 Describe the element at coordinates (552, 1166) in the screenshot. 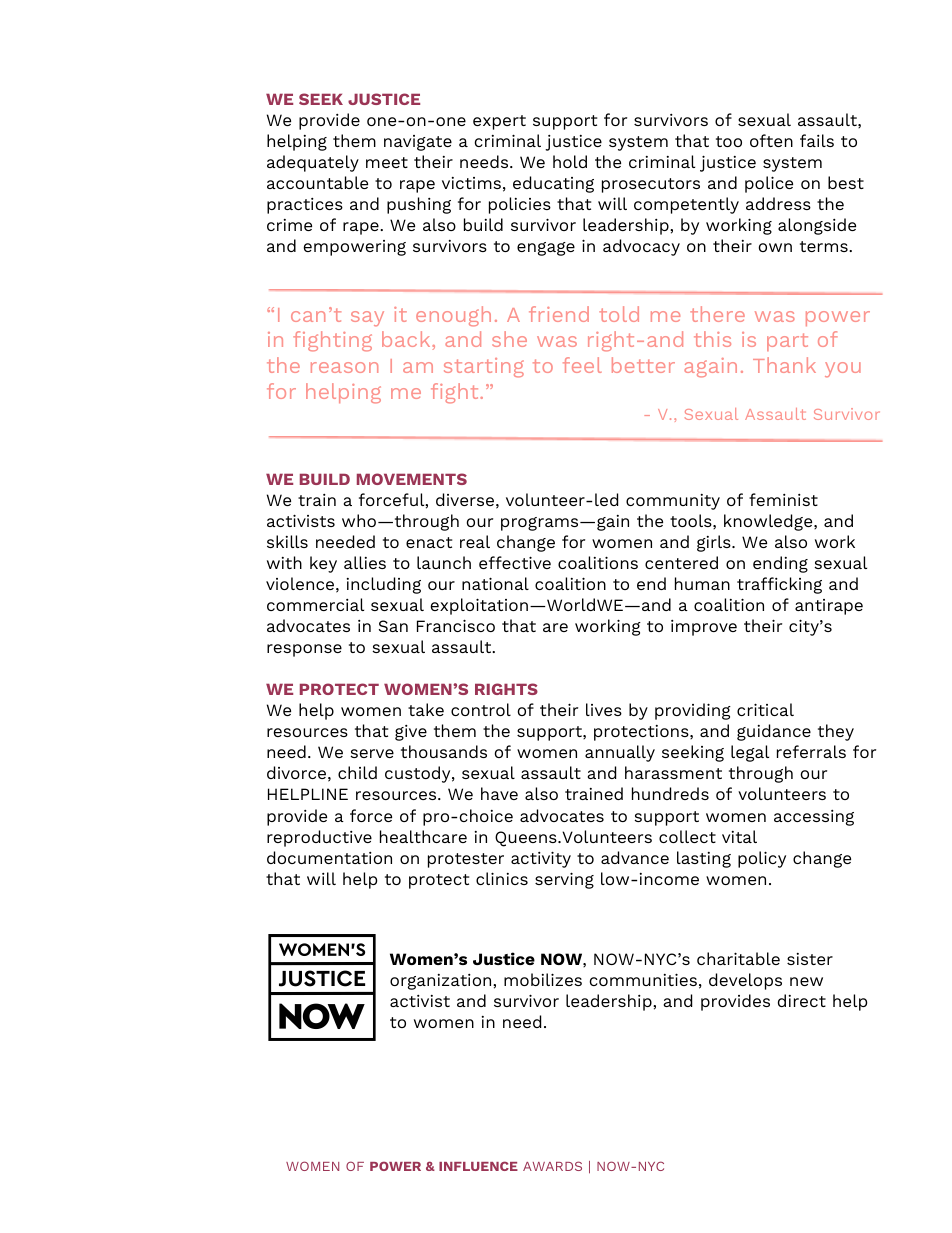

I see `AWARDS` at that location.
